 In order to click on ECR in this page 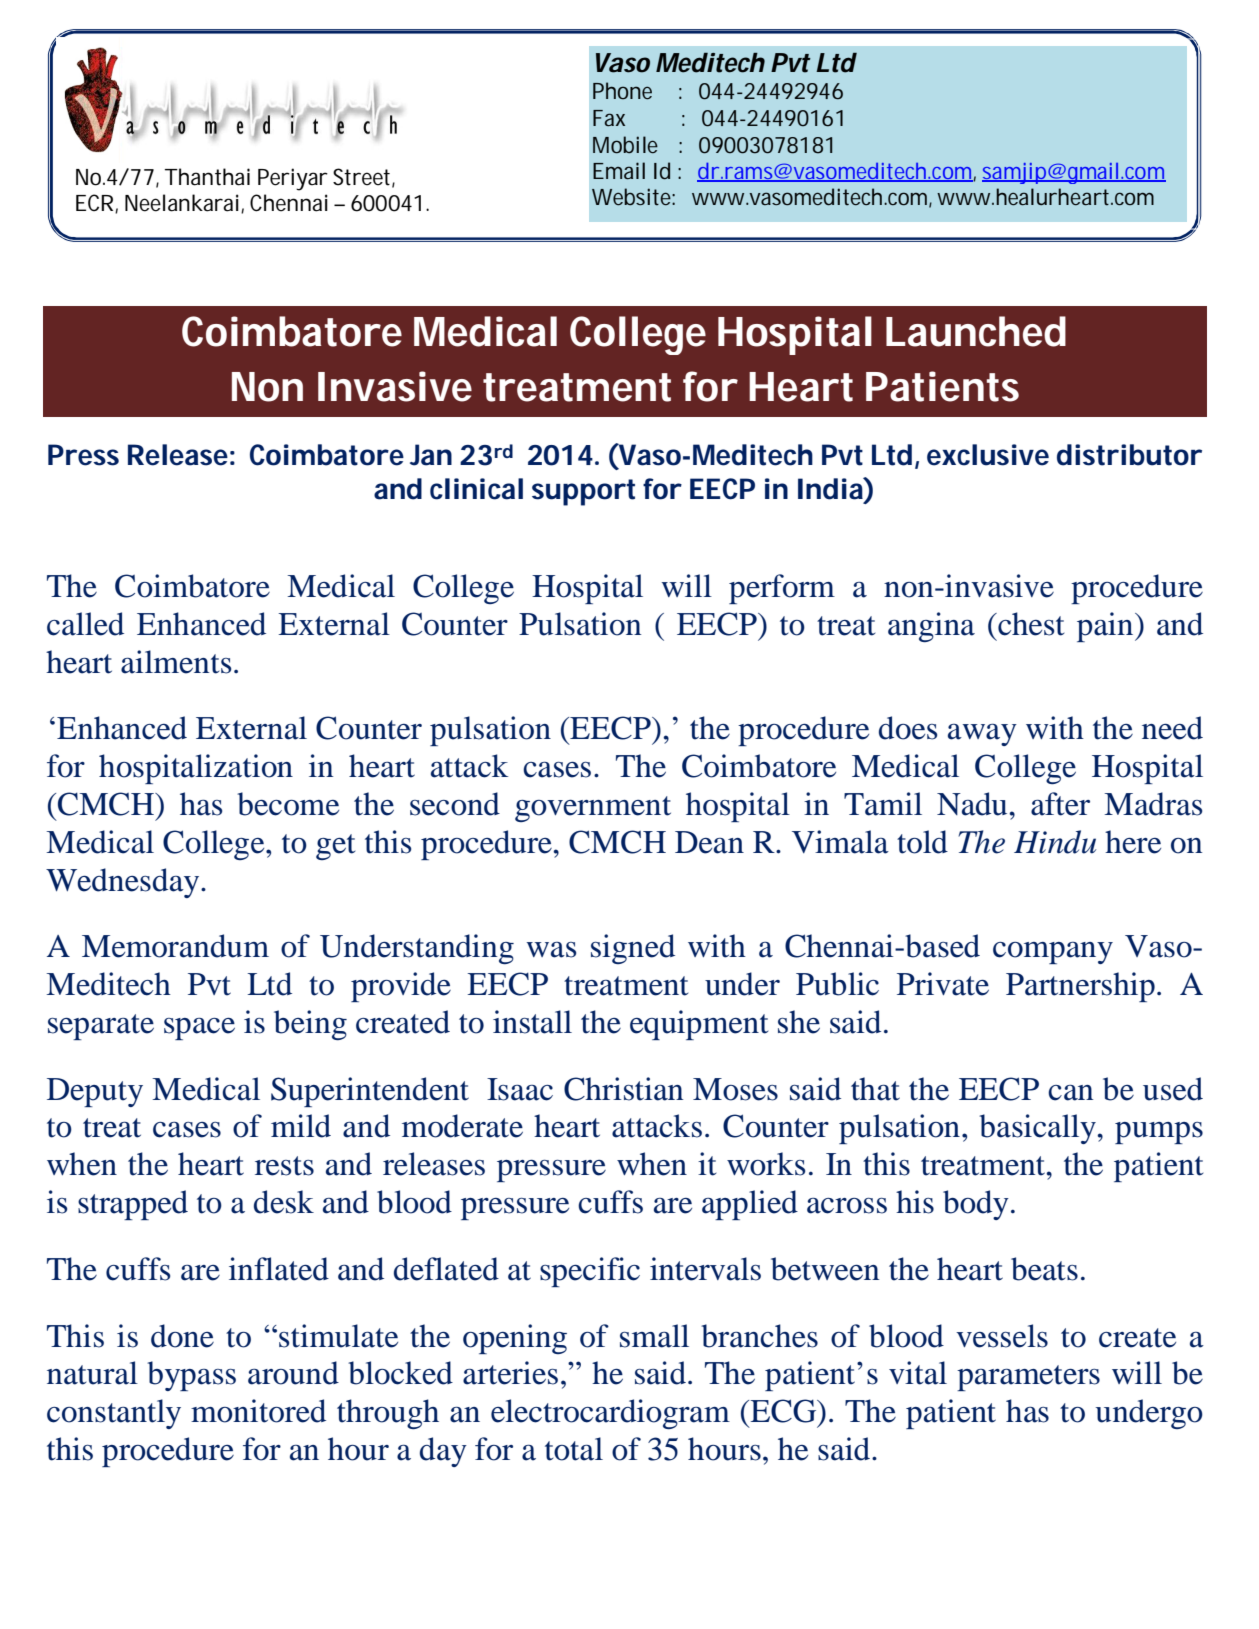, I will do `click(96, 203)`.
